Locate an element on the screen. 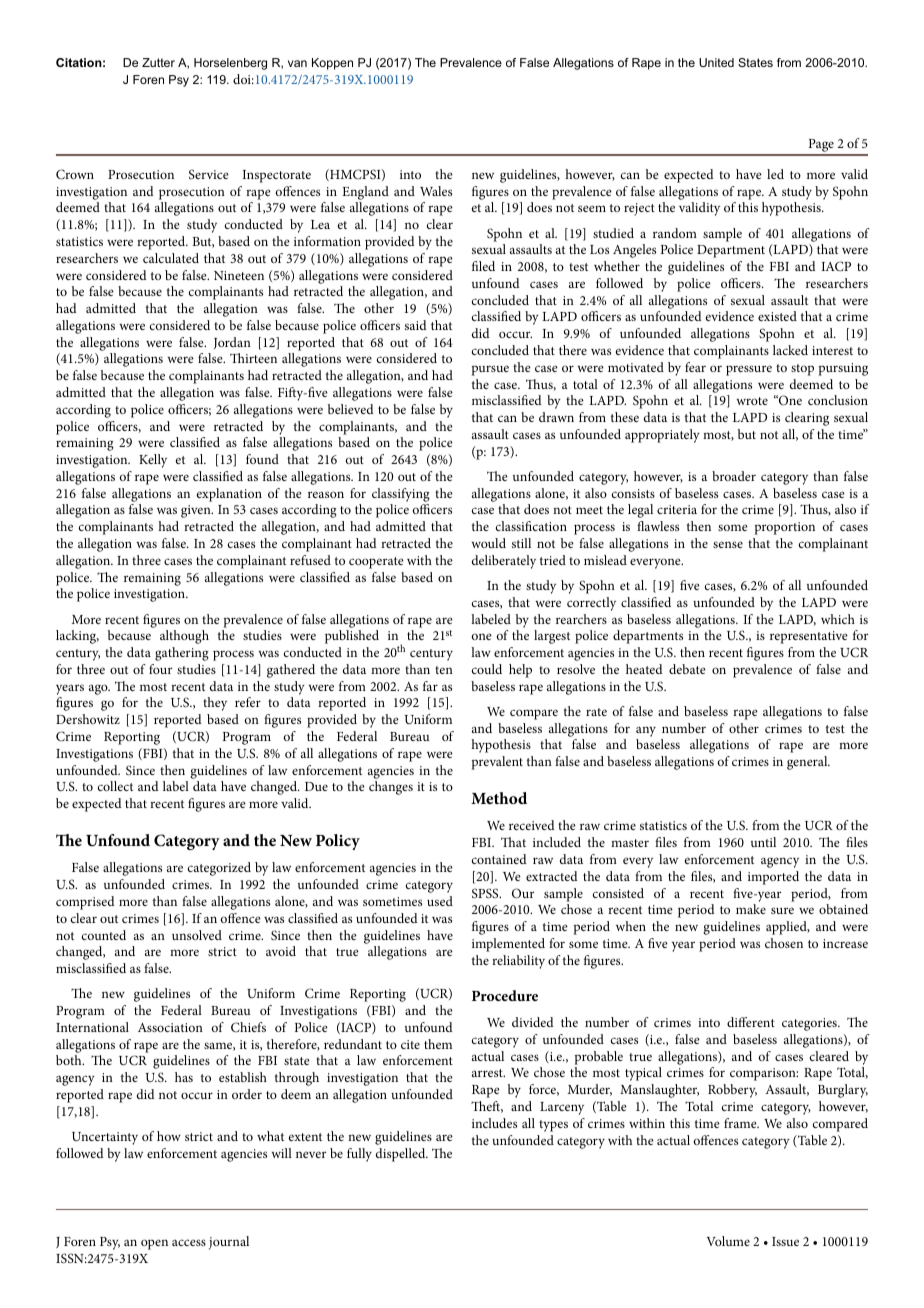  given is located at coordinates (197, 511).
